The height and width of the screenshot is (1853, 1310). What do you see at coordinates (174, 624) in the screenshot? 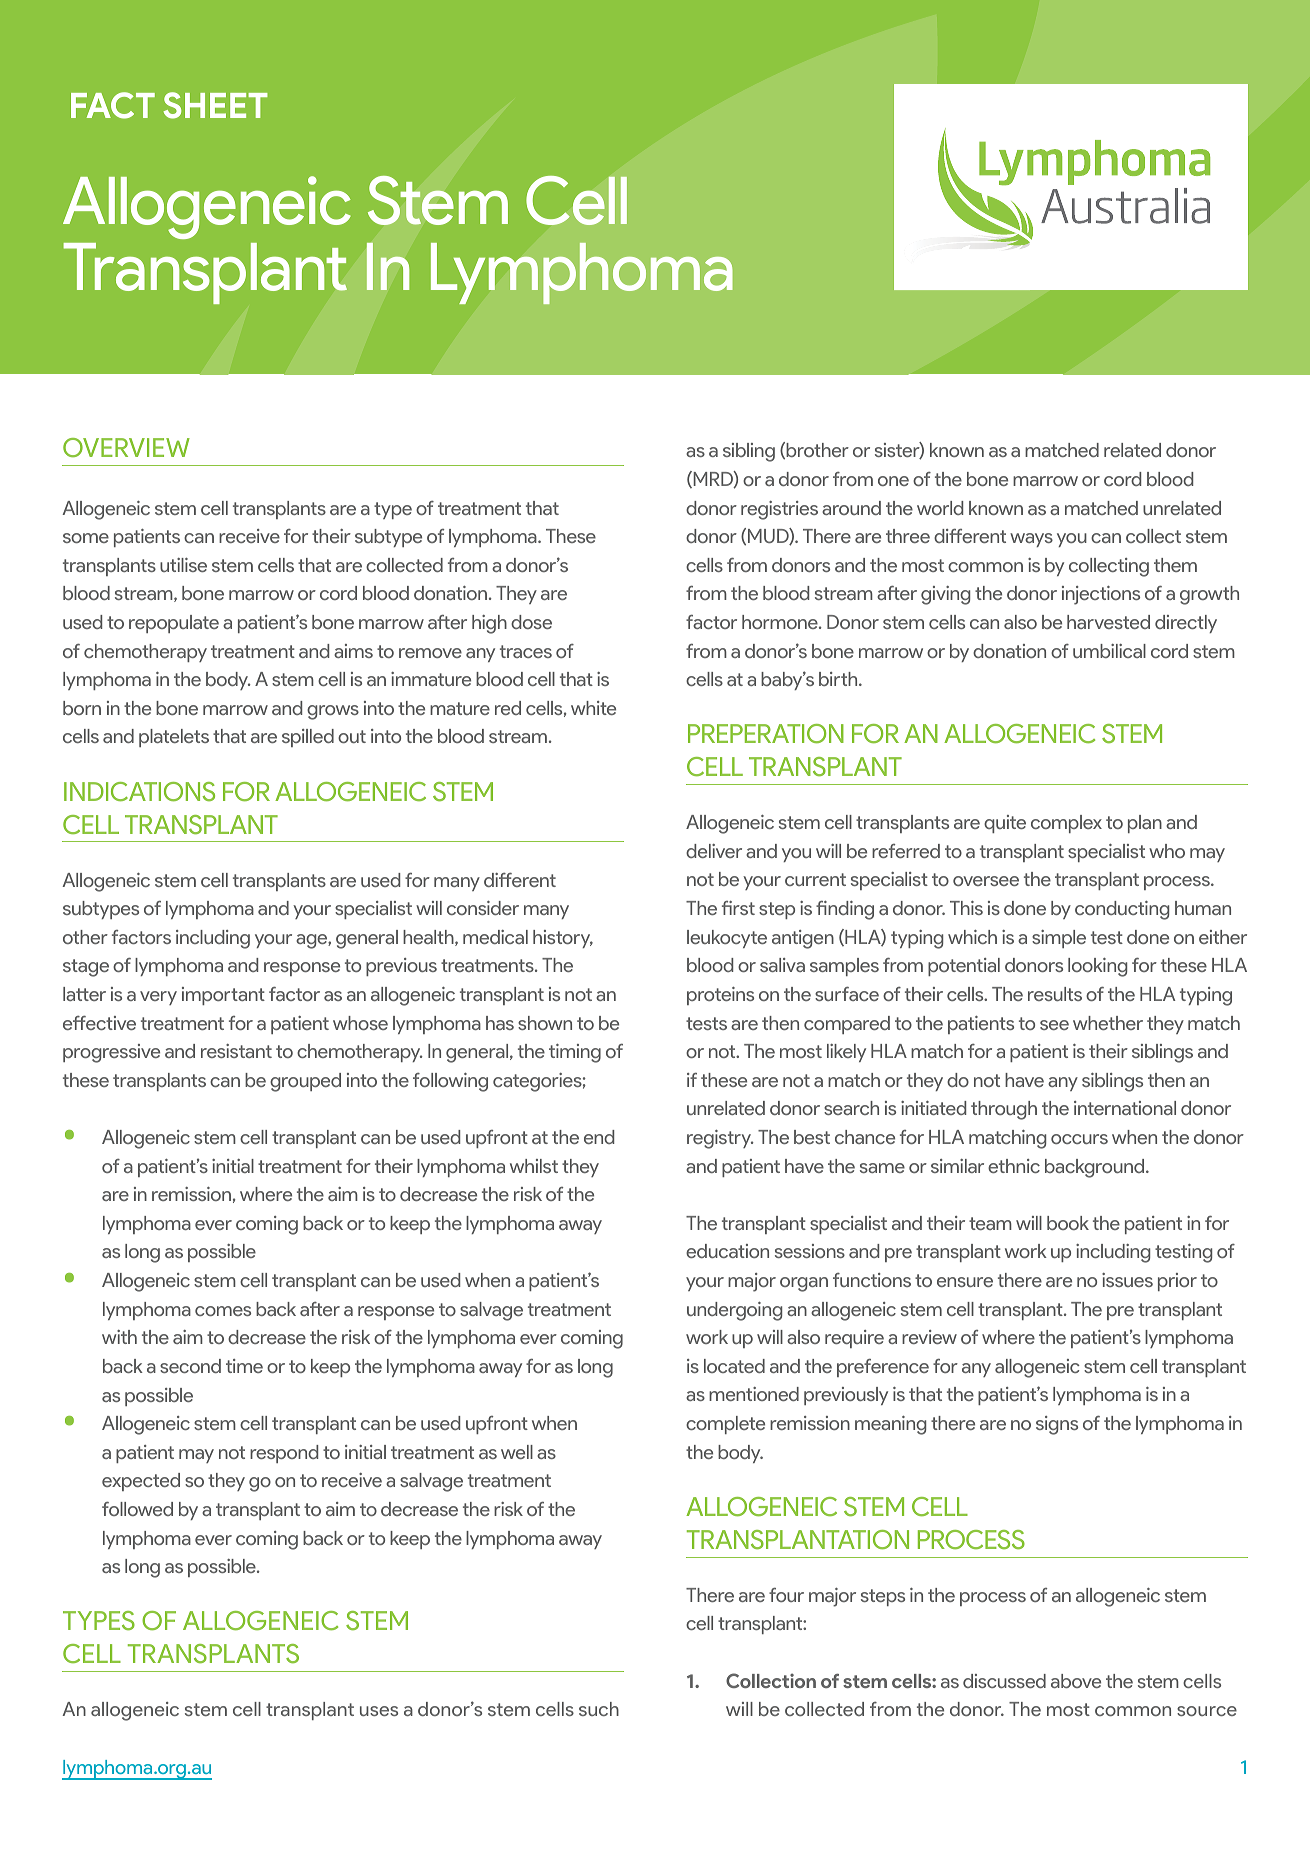
I see `repopulate` at bounding box center [174, 624].
